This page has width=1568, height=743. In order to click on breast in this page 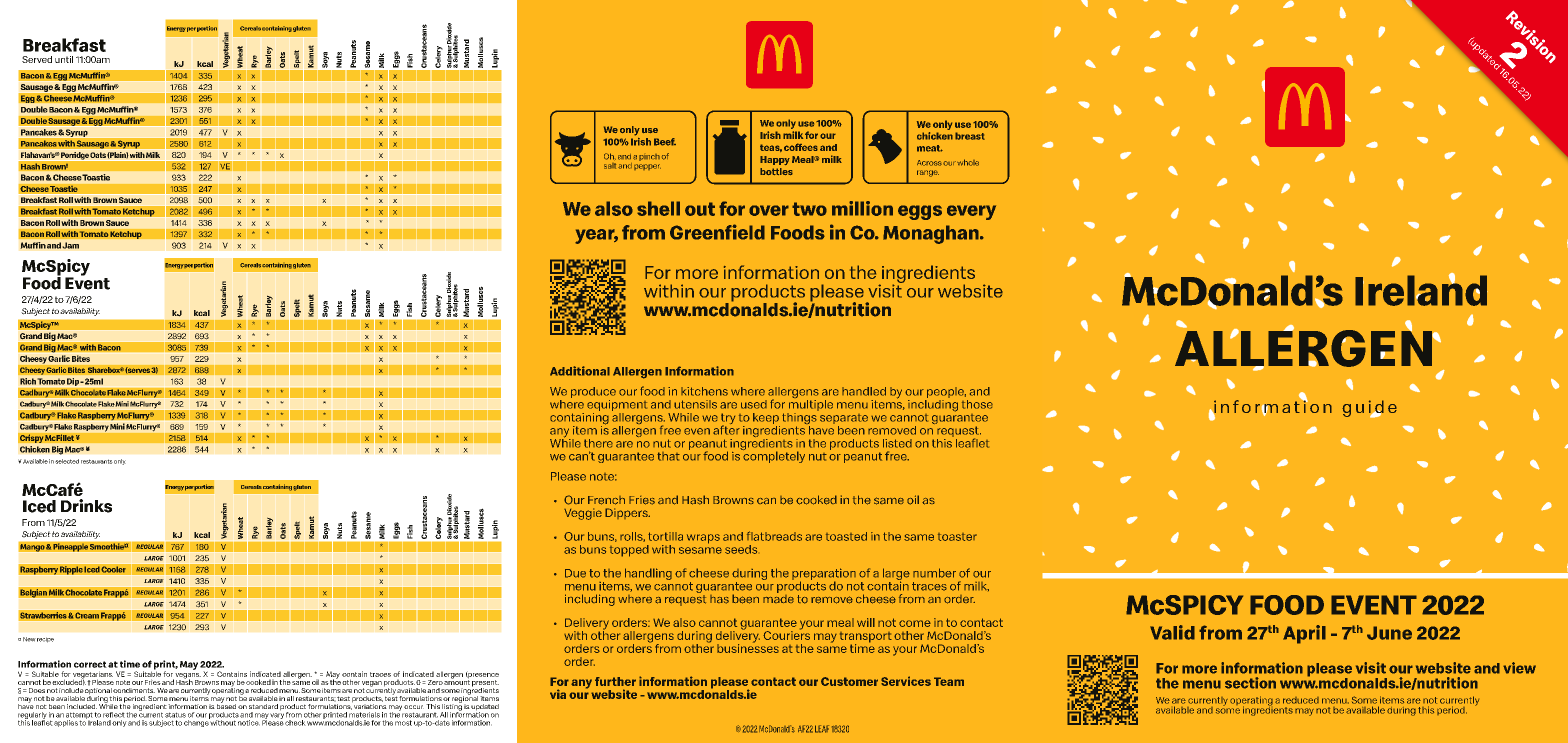, I will do `click(970, 136)`.
